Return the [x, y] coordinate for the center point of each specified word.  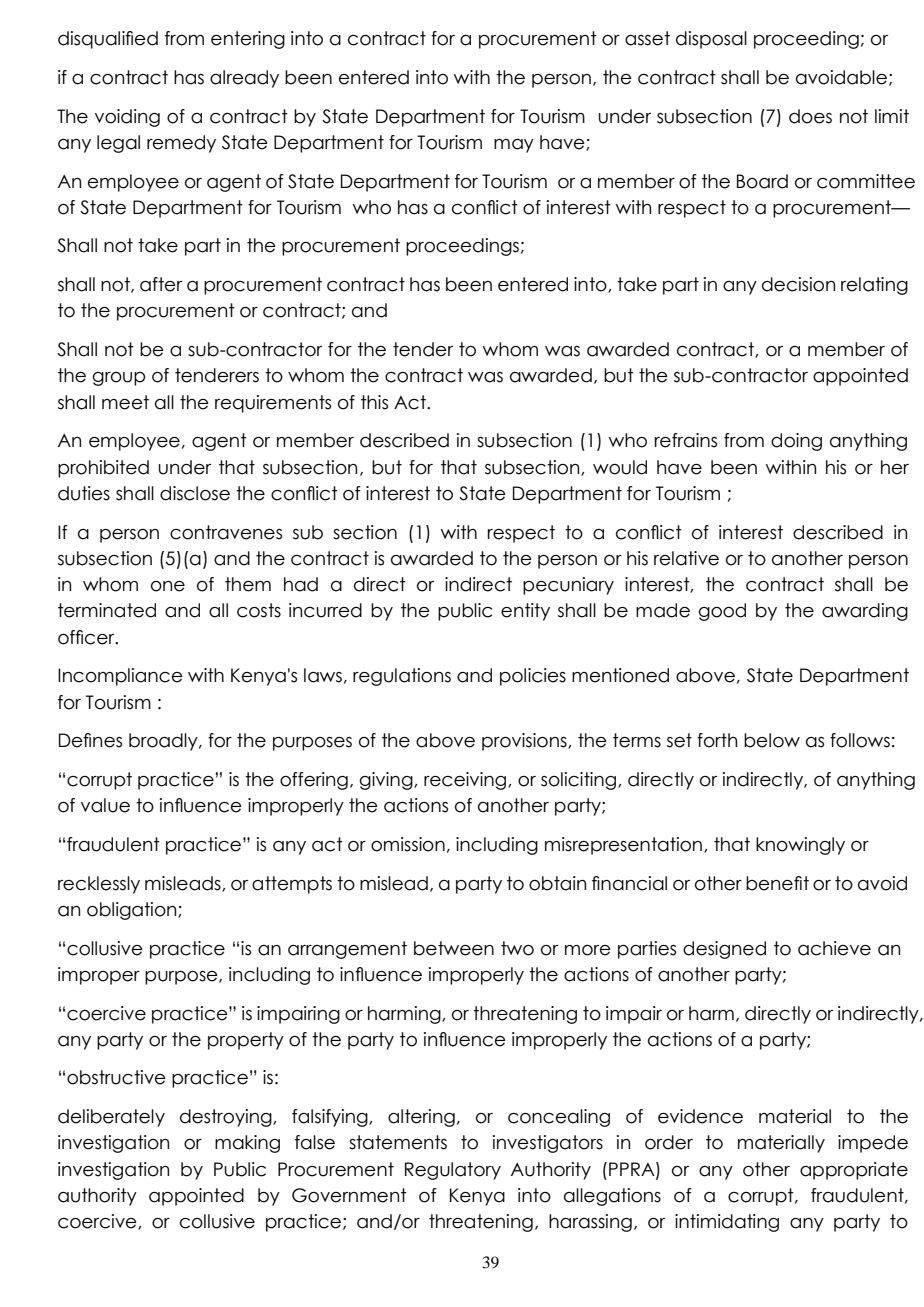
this [374, 402]
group [119, 379]
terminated [107, 610]
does [810, 116]
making [247, 1144]
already [244, 79]
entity [525, 612]
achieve [834, 948]
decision [798, 284]
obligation [133, 911]
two [517, 948]
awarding [865, 612]
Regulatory [453, 1171]
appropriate [854, 1171]
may [514, 146]
